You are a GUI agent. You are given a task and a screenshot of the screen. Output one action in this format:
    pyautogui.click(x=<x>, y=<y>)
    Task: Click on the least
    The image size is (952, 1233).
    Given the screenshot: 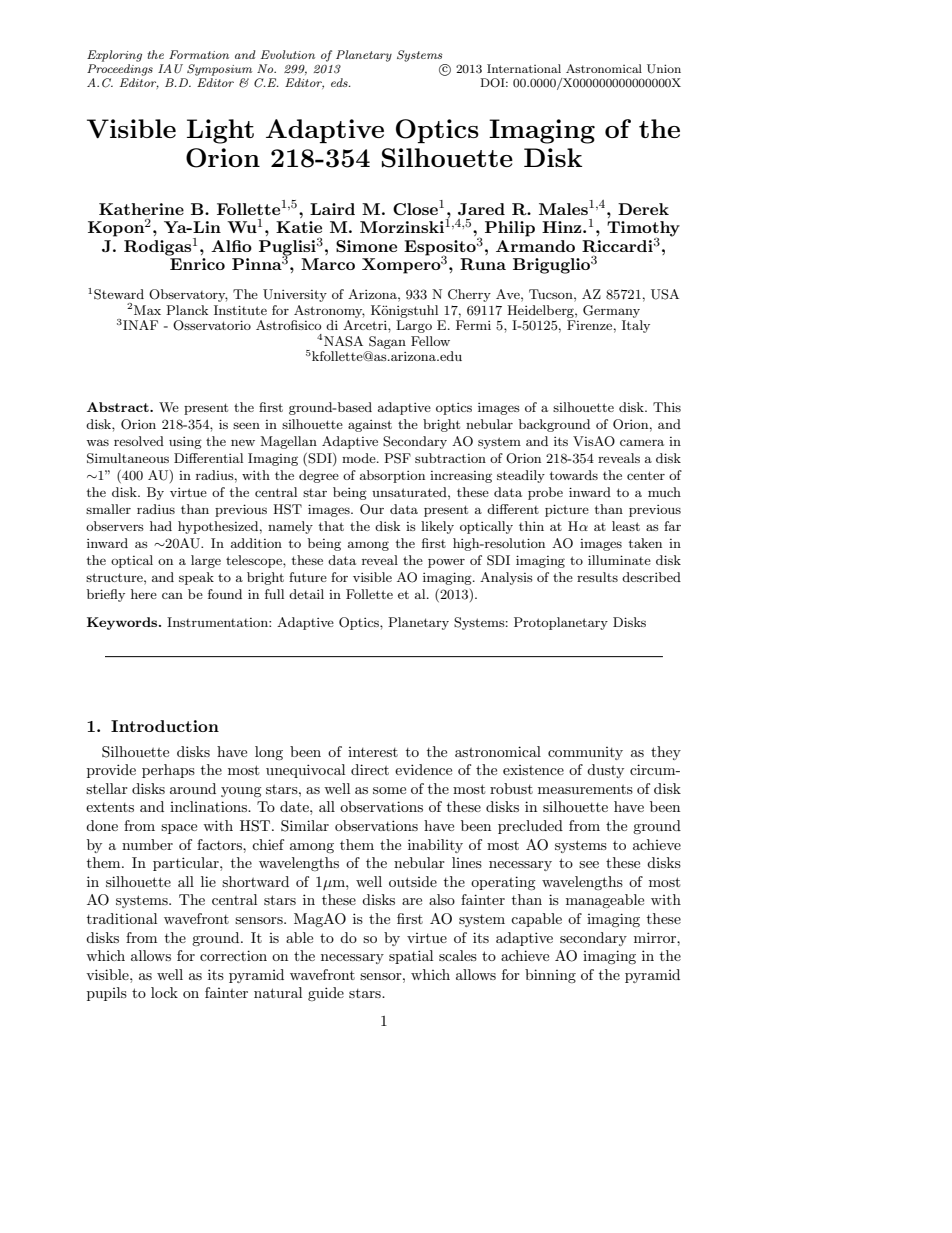 What is the action you would take?
    pyautogui.click(x=626, y=526)
